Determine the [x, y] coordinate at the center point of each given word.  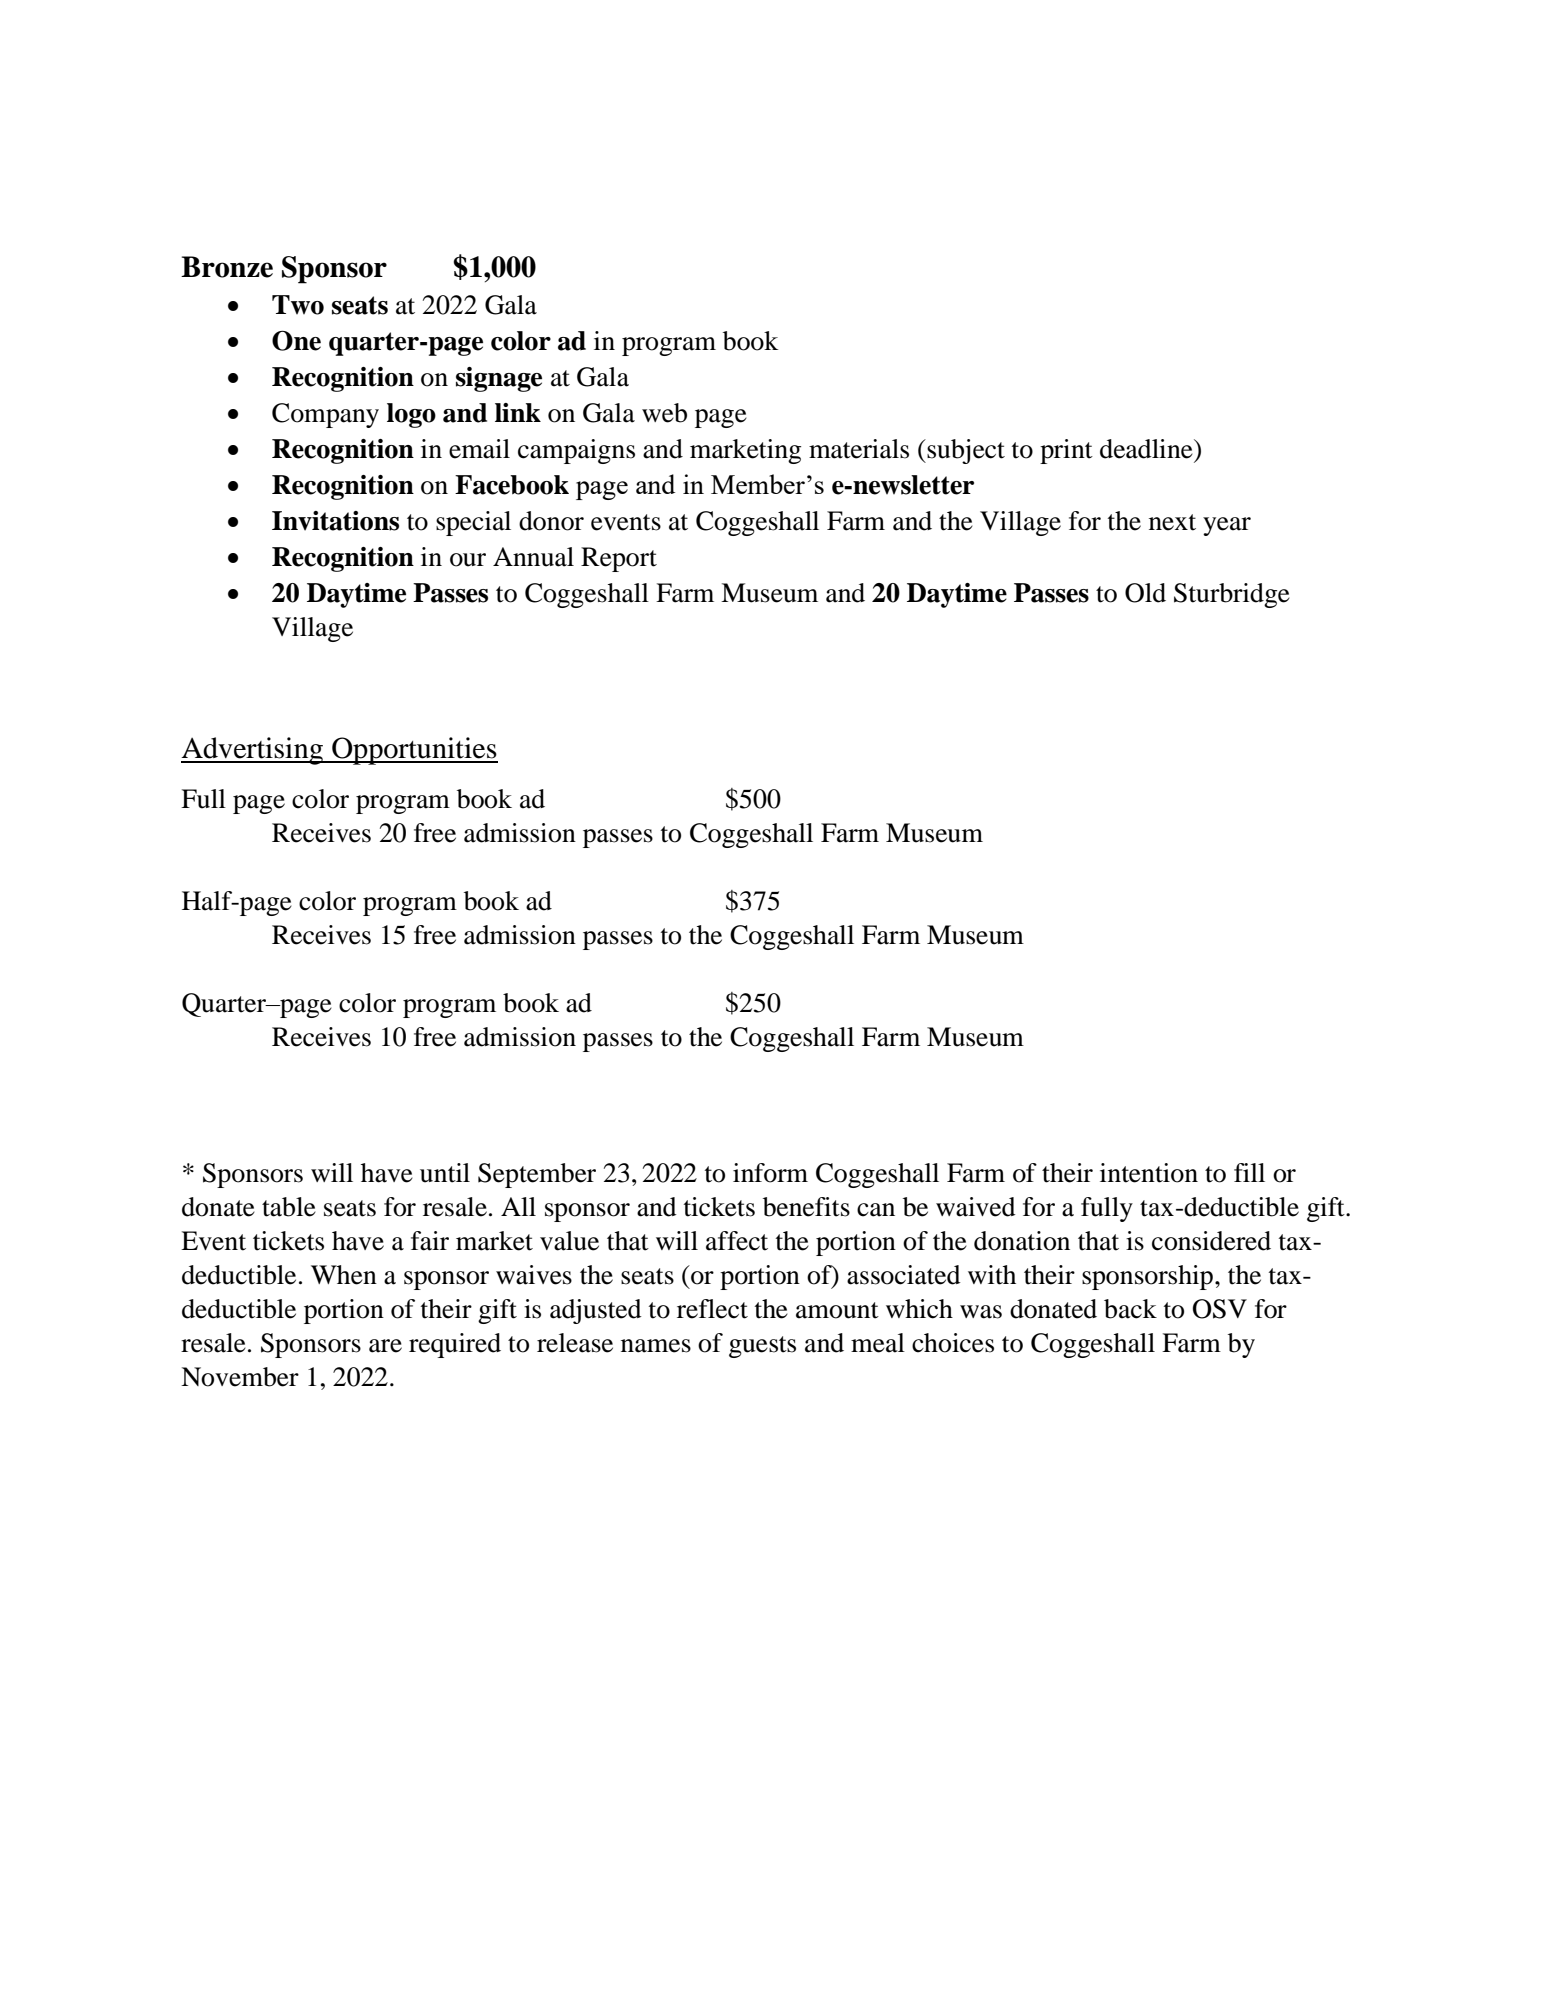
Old [1145, 593]
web [664, 413]
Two [298, 305]
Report [619, 559]
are [385, 1346]
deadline [1147, 449]
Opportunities [414, 751]
